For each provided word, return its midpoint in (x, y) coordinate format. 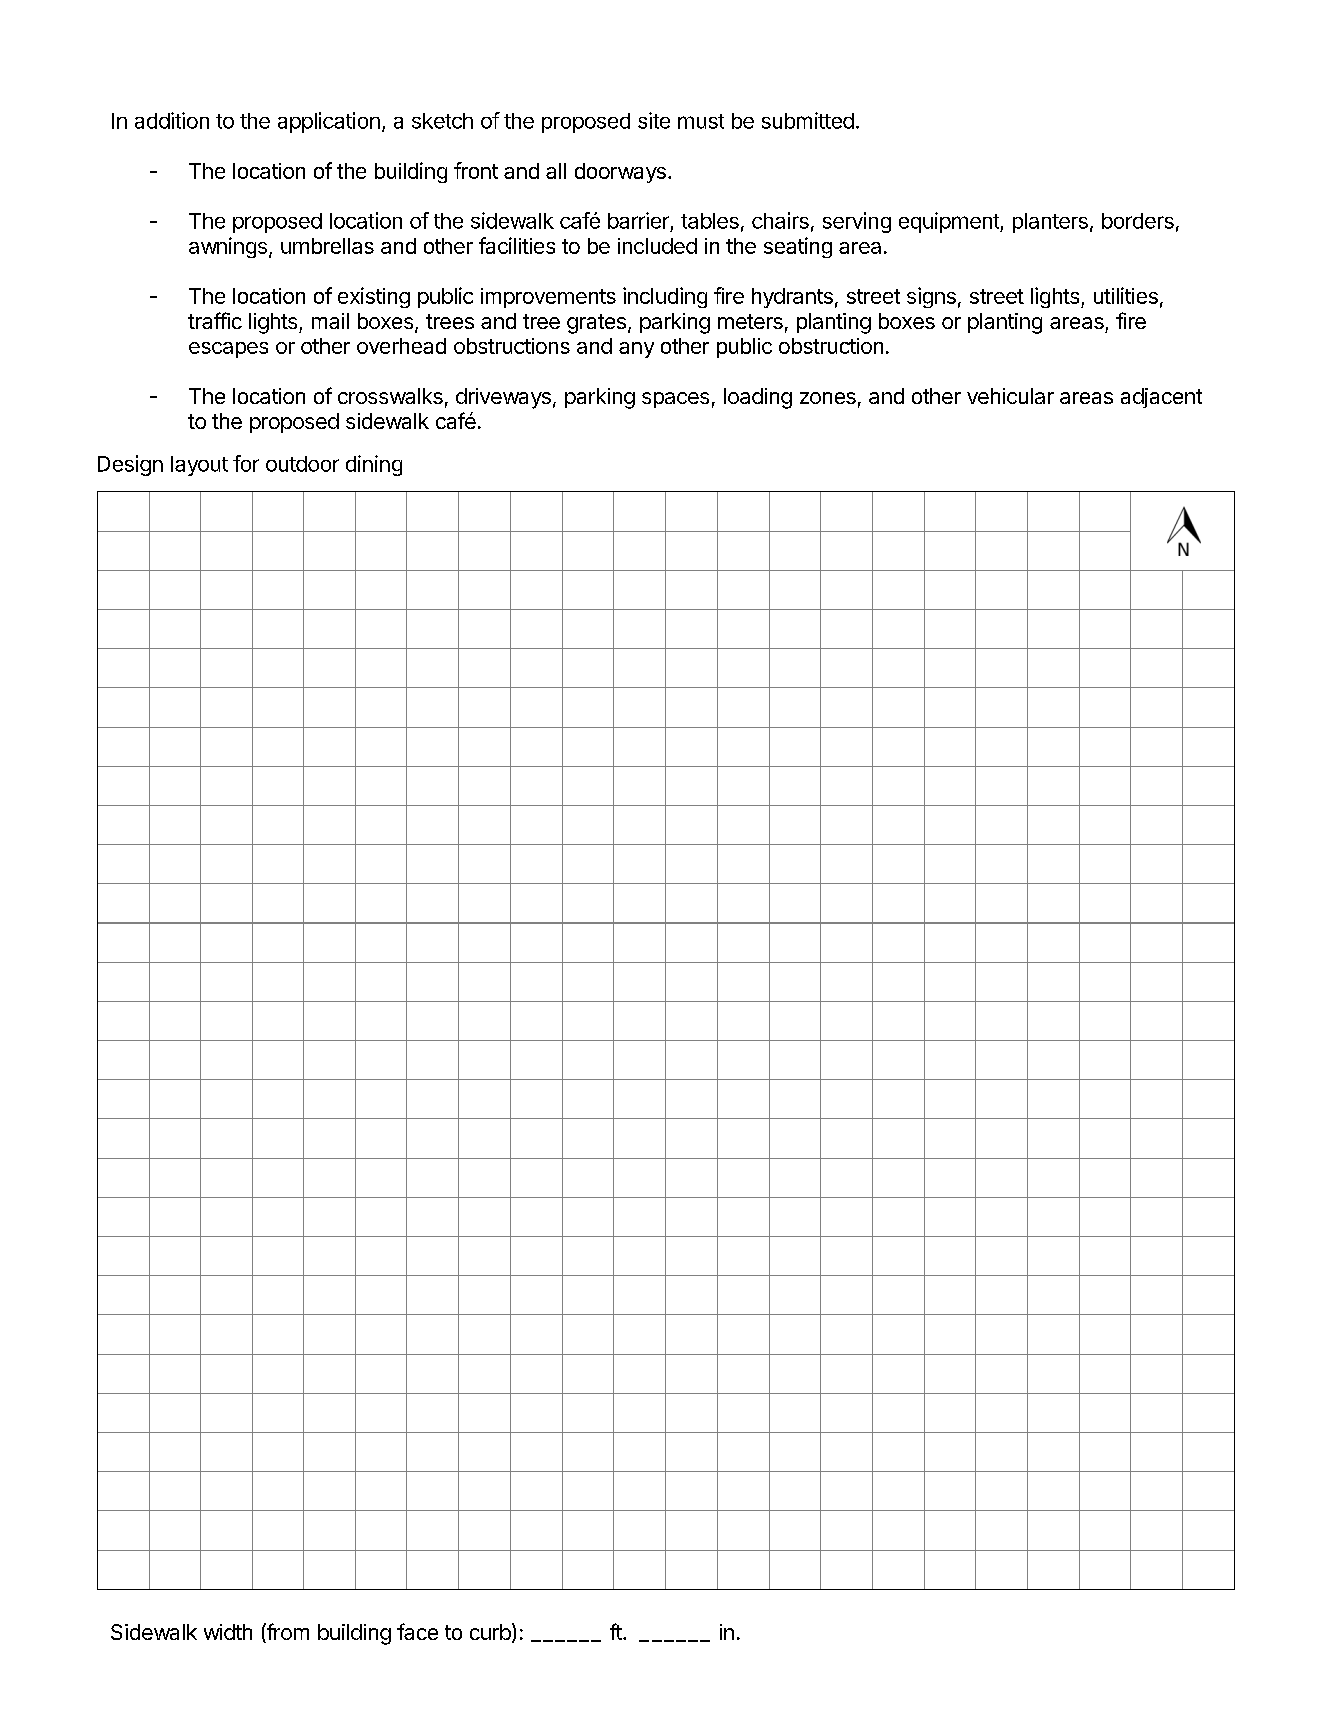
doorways (620, 173)
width (228, 1632)
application (329, 122)
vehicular (1010, 396)
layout (199, 466)
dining (374, 465)
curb (490, 1632)
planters (1050, 223)
